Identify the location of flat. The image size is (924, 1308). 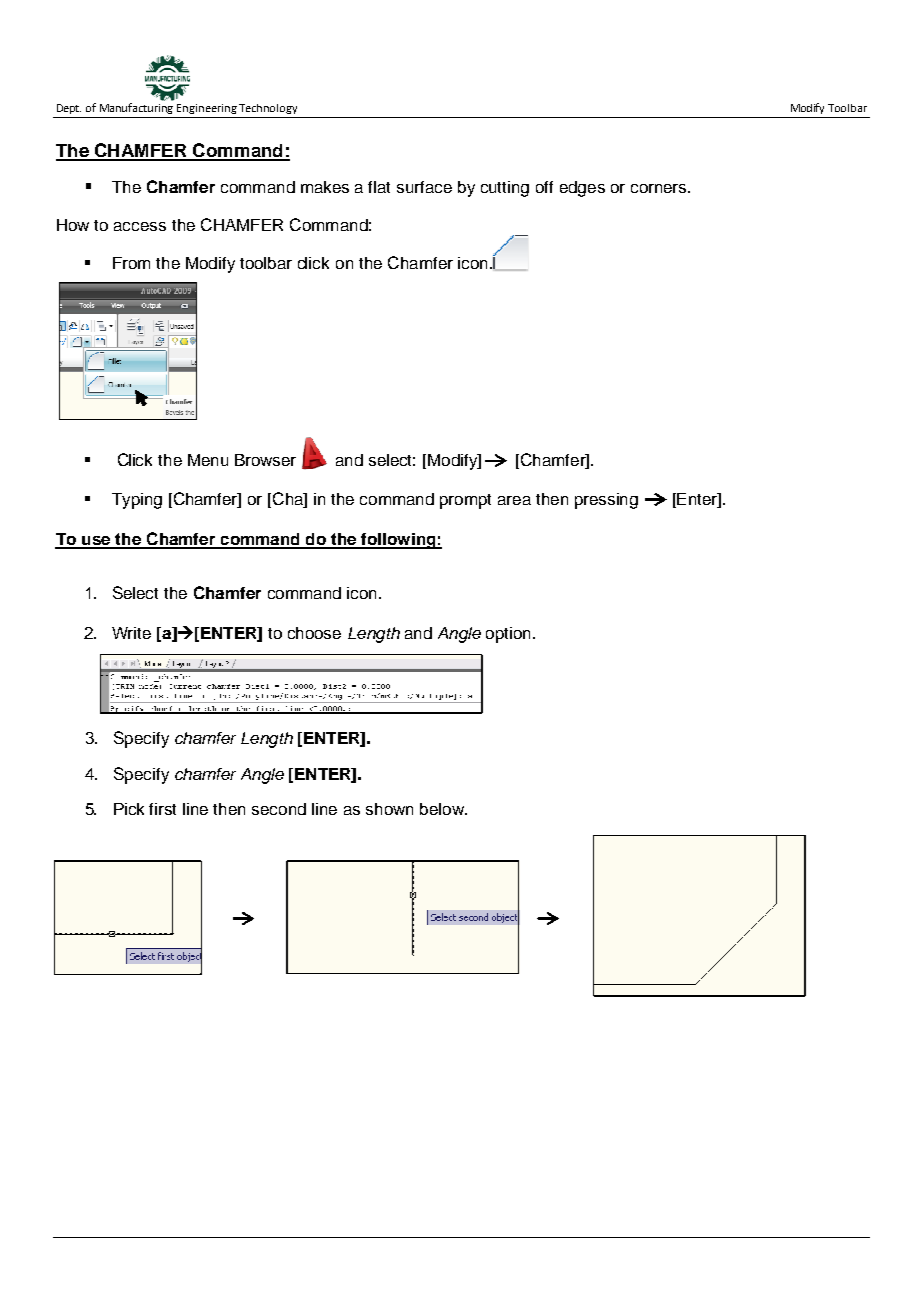
(379, 187).
